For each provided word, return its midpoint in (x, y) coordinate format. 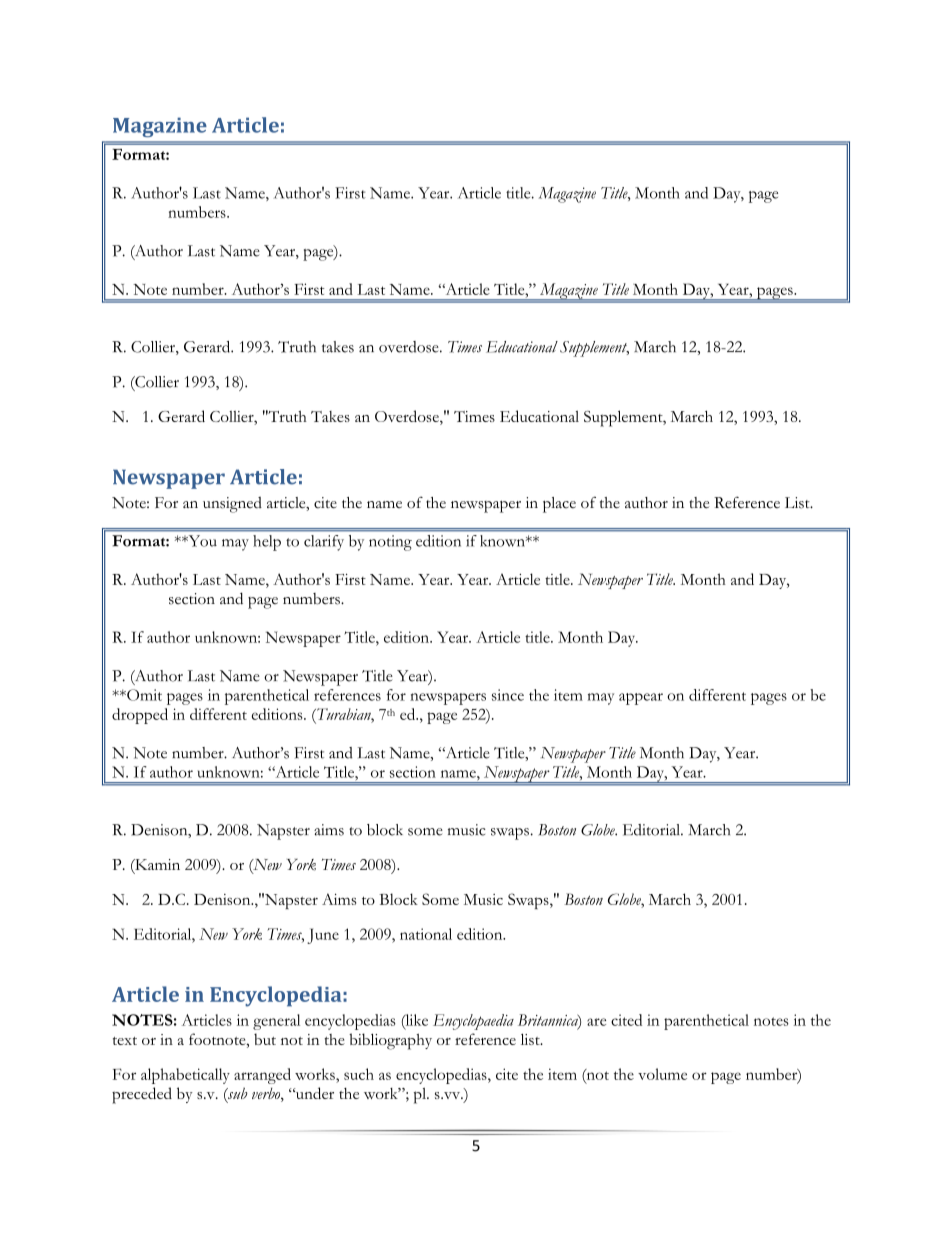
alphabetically (185, 1076)
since (508, 695)
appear (641, 699)
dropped (140, 716)
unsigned (232, 505)
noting (390, 543)
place (559, 505)
